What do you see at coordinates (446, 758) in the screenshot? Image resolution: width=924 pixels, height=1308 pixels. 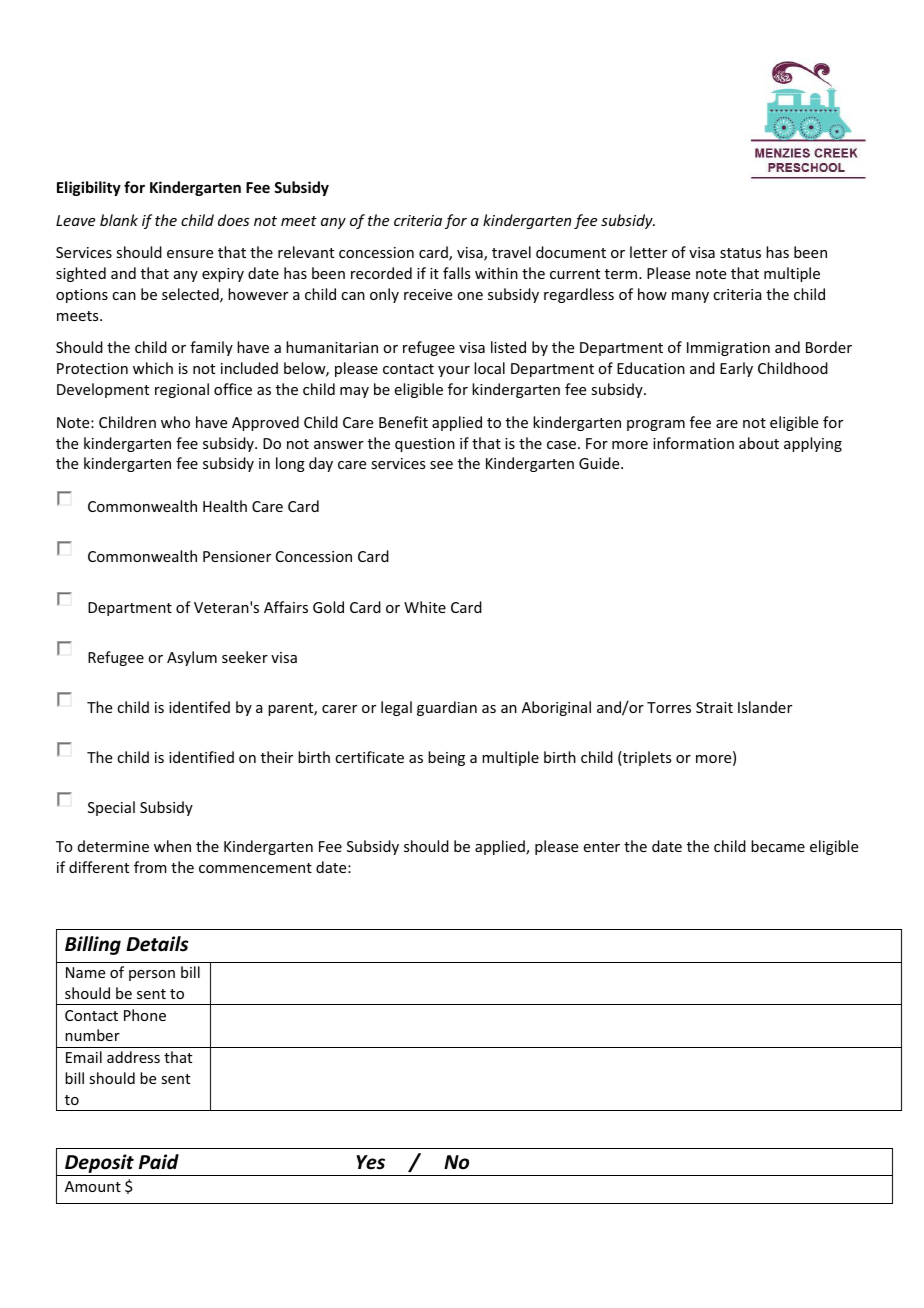 I see `being` at bounding box center [446, 758].
